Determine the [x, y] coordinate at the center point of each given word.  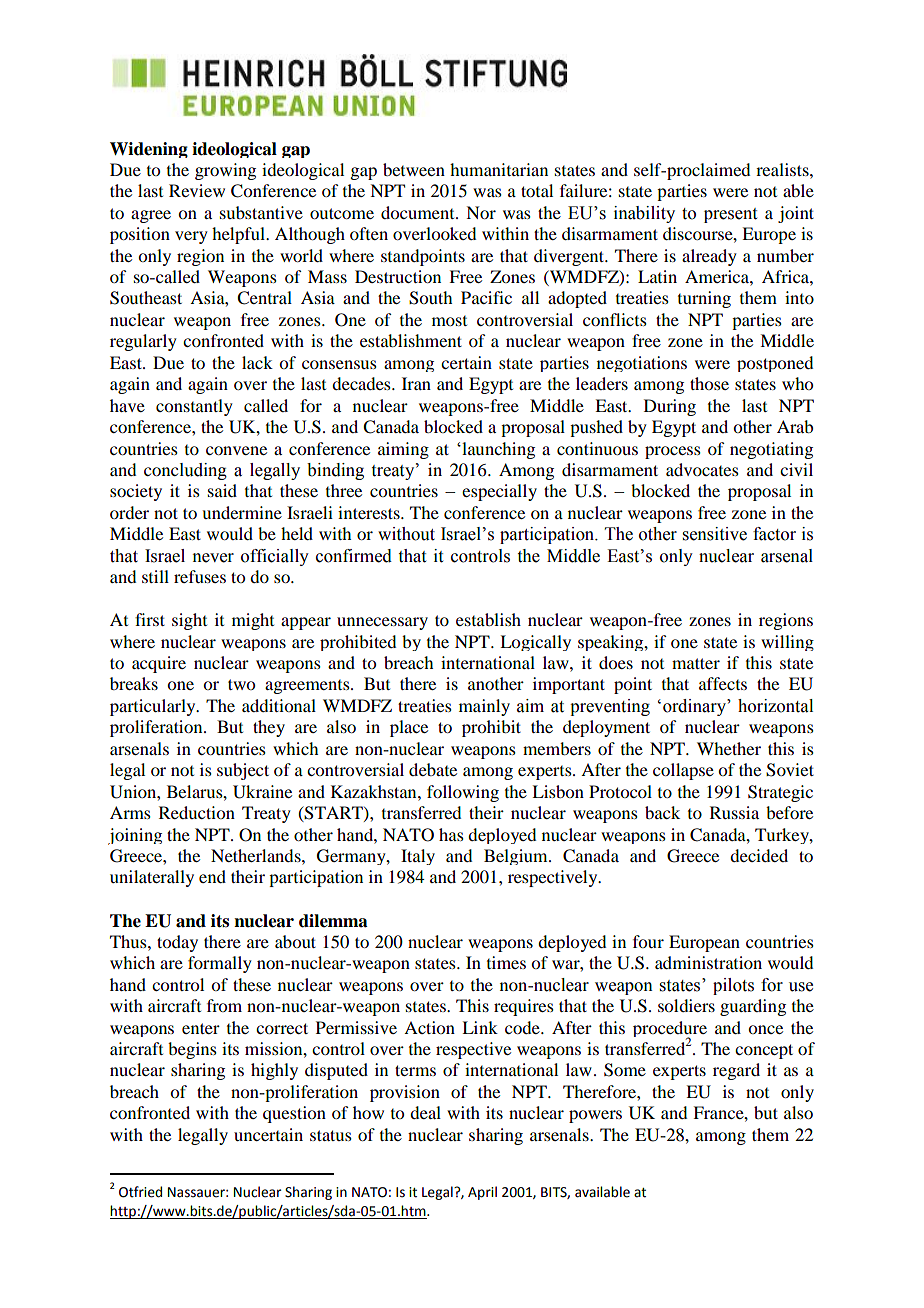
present [730, 215]
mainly [484, 707]
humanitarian [499, 169]
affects [723, 683]
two [241, 684]
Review [197, 190]
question [294, 1114]
